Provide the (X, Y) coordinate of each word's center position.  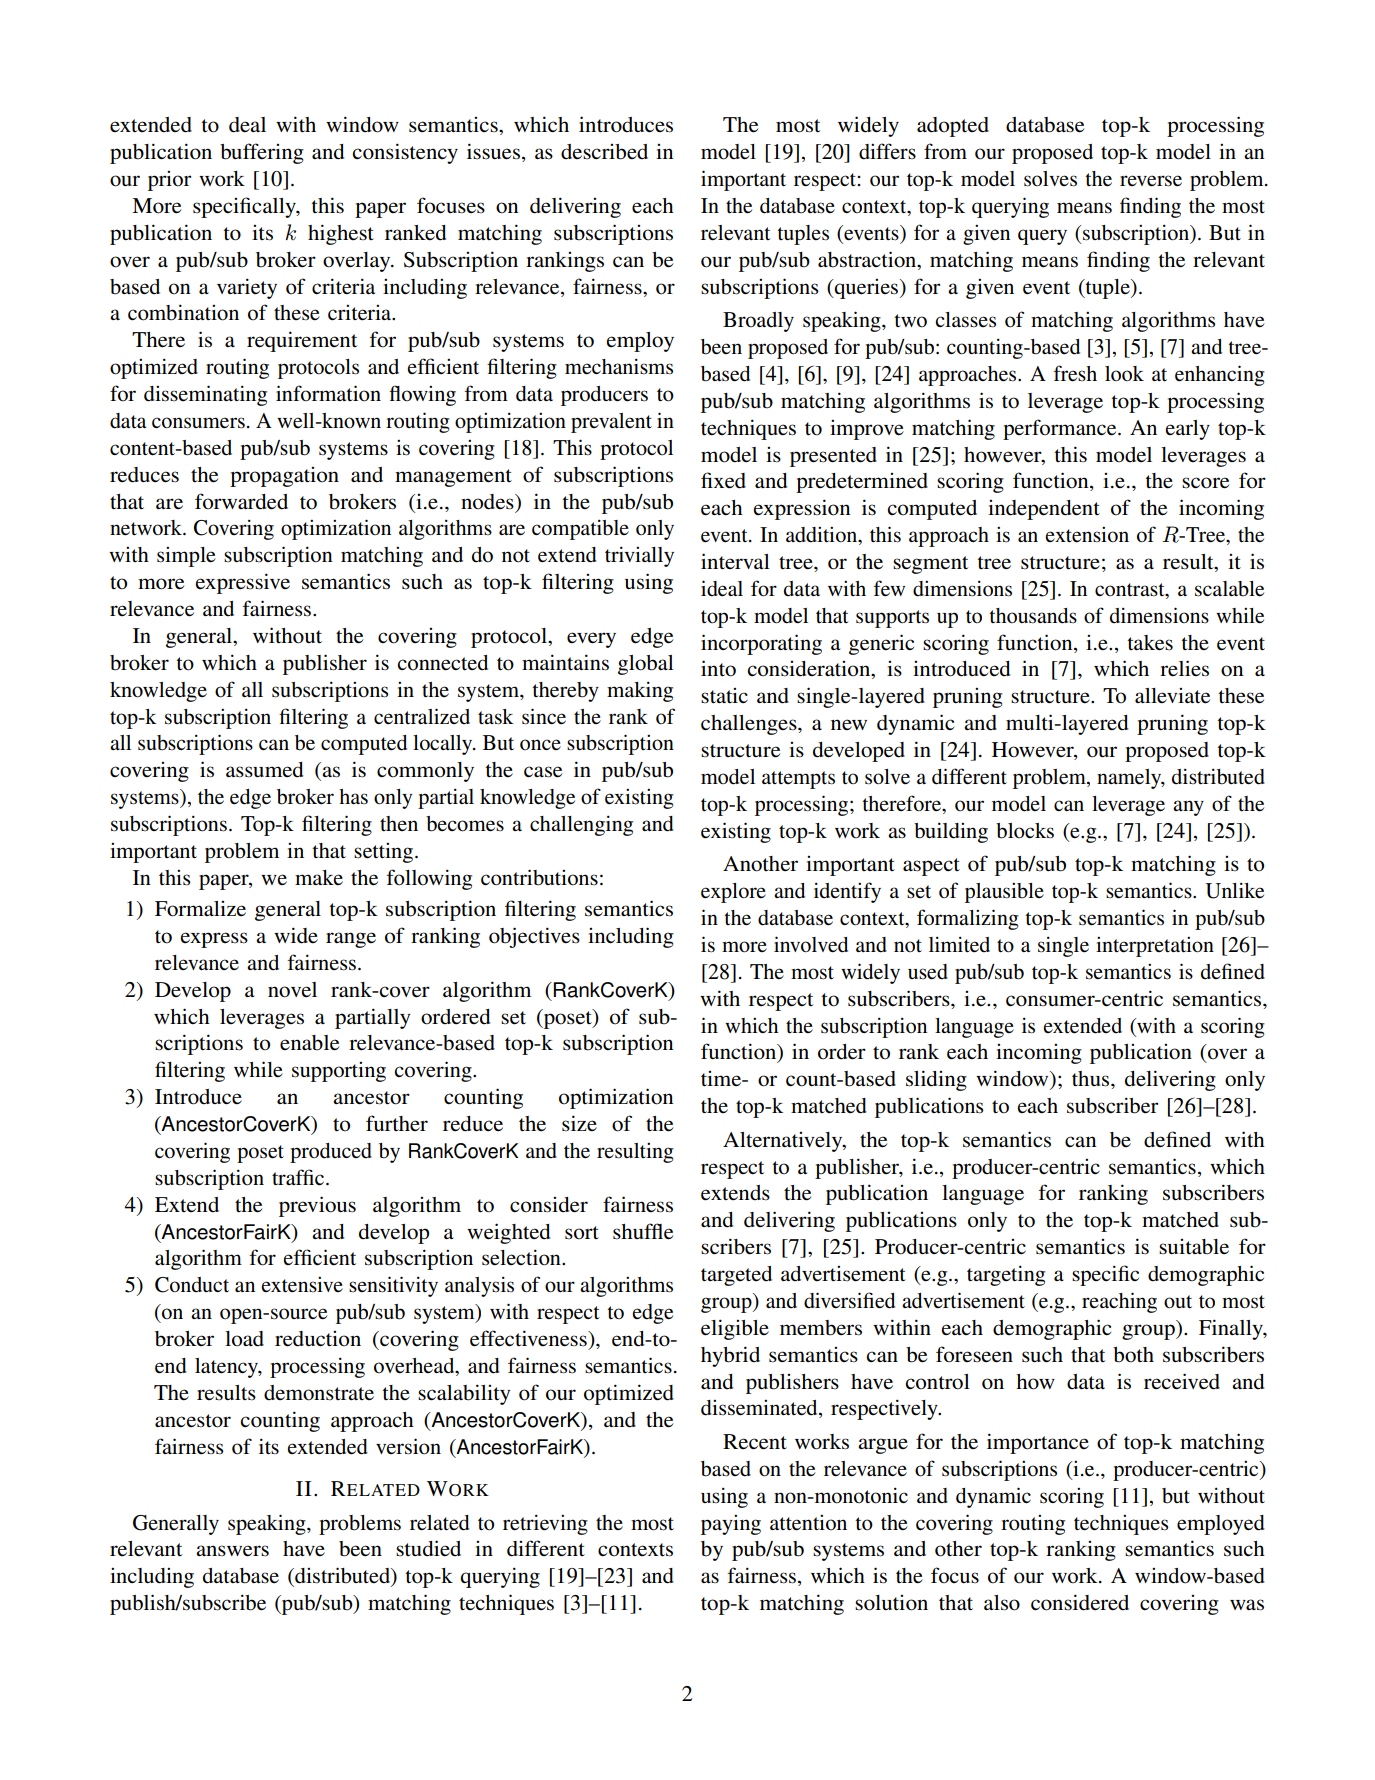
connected (442, 663)
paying (731, 1525)
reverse (1151, 181)
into (718, 668)
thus (1092, 1079)
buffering (262, 153)
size (579, 1123)
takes (1150, 643)
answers (232, 1551)
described (604, 152)
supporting (339, 1072)
